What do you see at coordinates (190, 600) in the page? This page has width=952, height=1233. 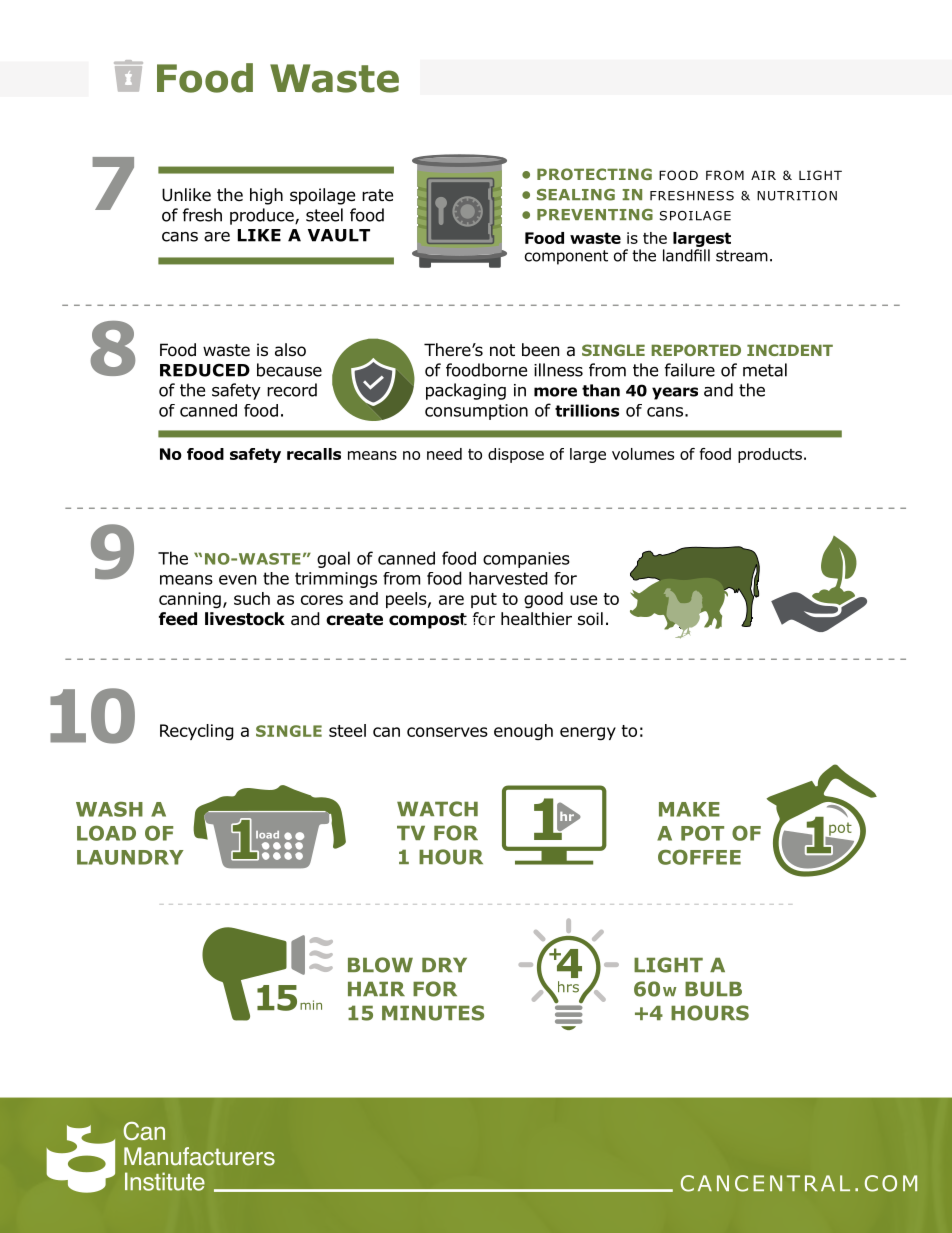 I see `canning` at bounding box center [190, 600].
